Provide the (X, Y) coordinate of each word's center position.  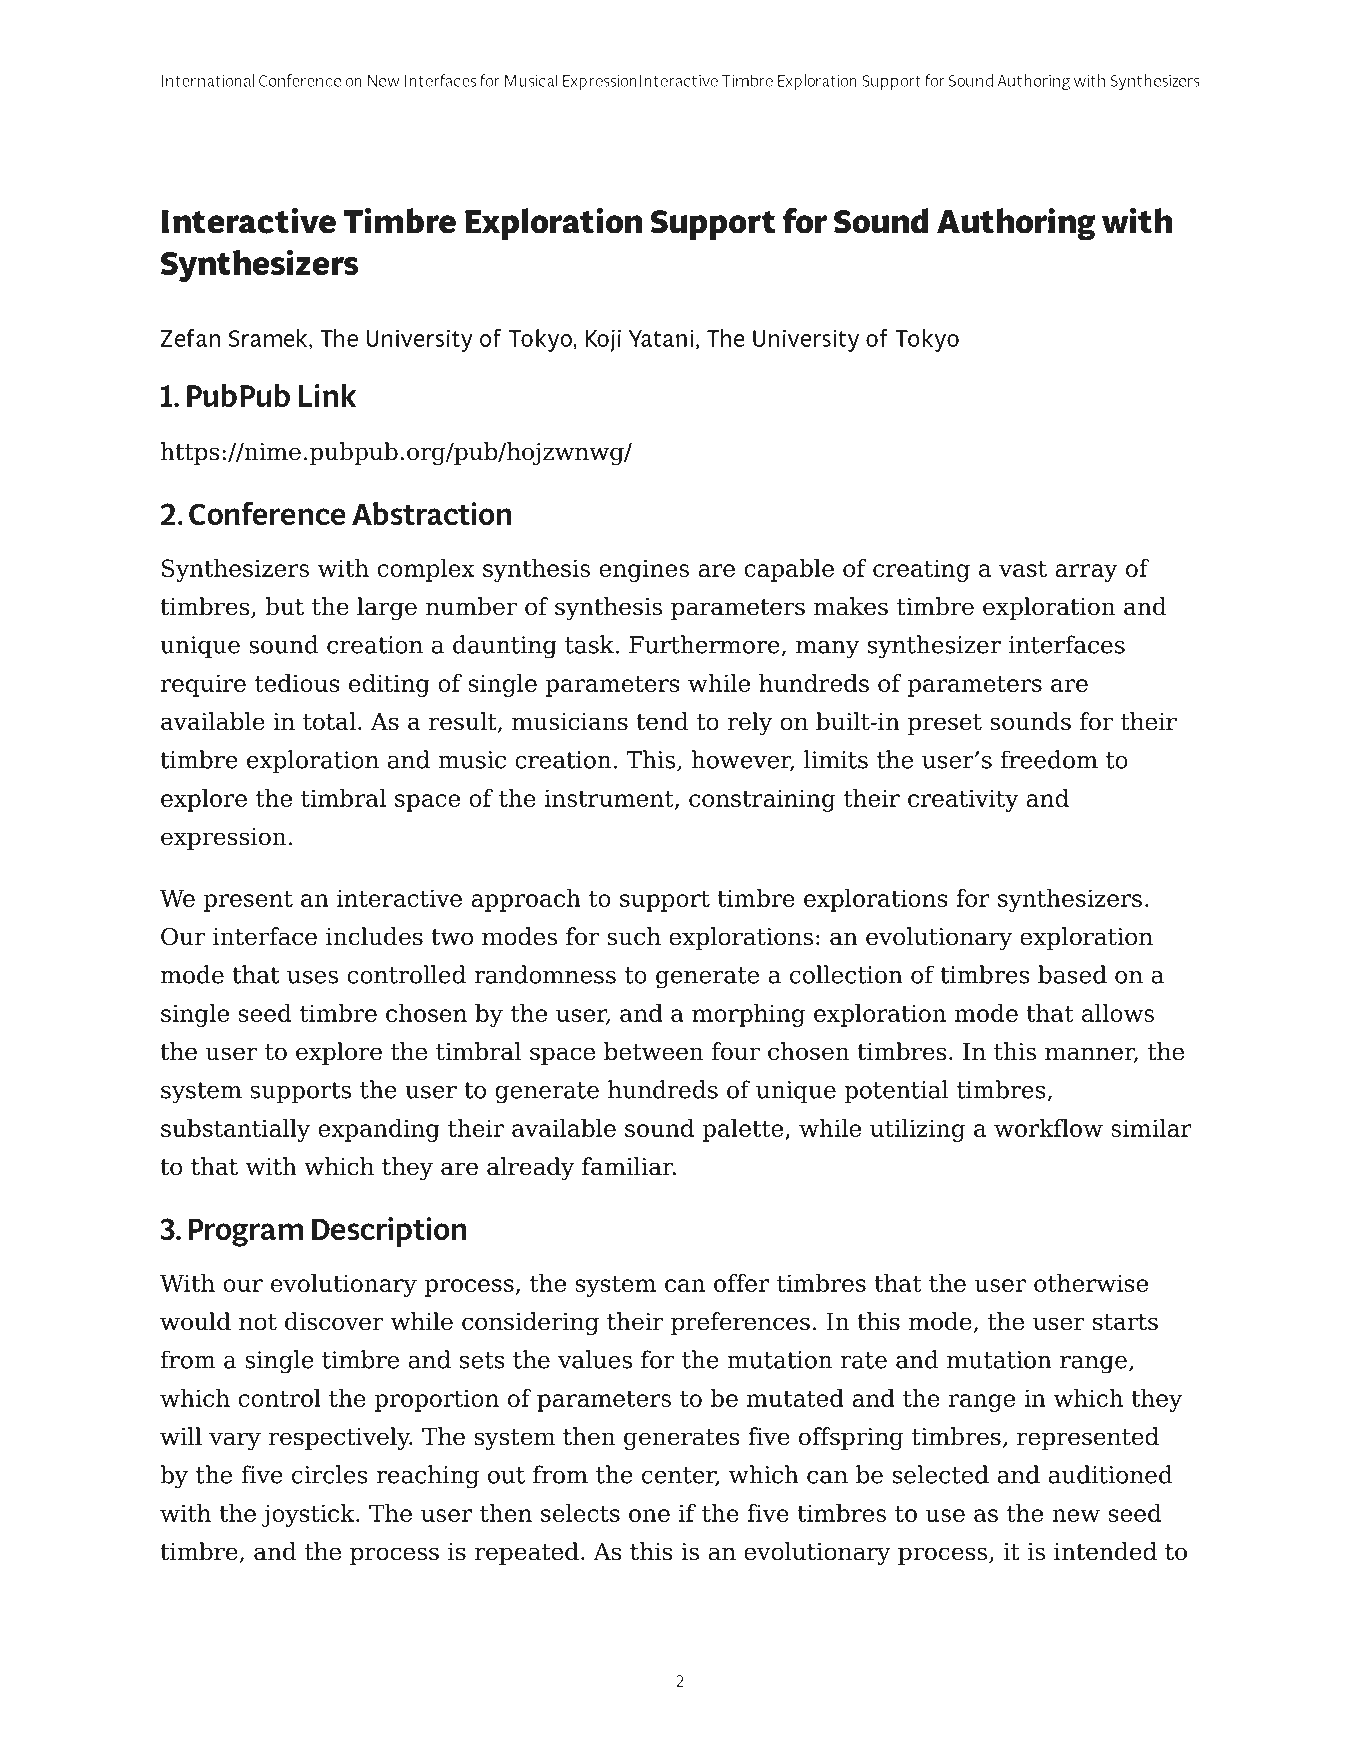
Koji (603, 340)
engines (644, 570)
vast (1023, 569)
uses (312, 977)
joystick (309, 1515)
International (208, 80)
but (284, 606)
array (1086, 573)
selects (580, 1513)
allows (1118, 1013)
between (653, 1051)
